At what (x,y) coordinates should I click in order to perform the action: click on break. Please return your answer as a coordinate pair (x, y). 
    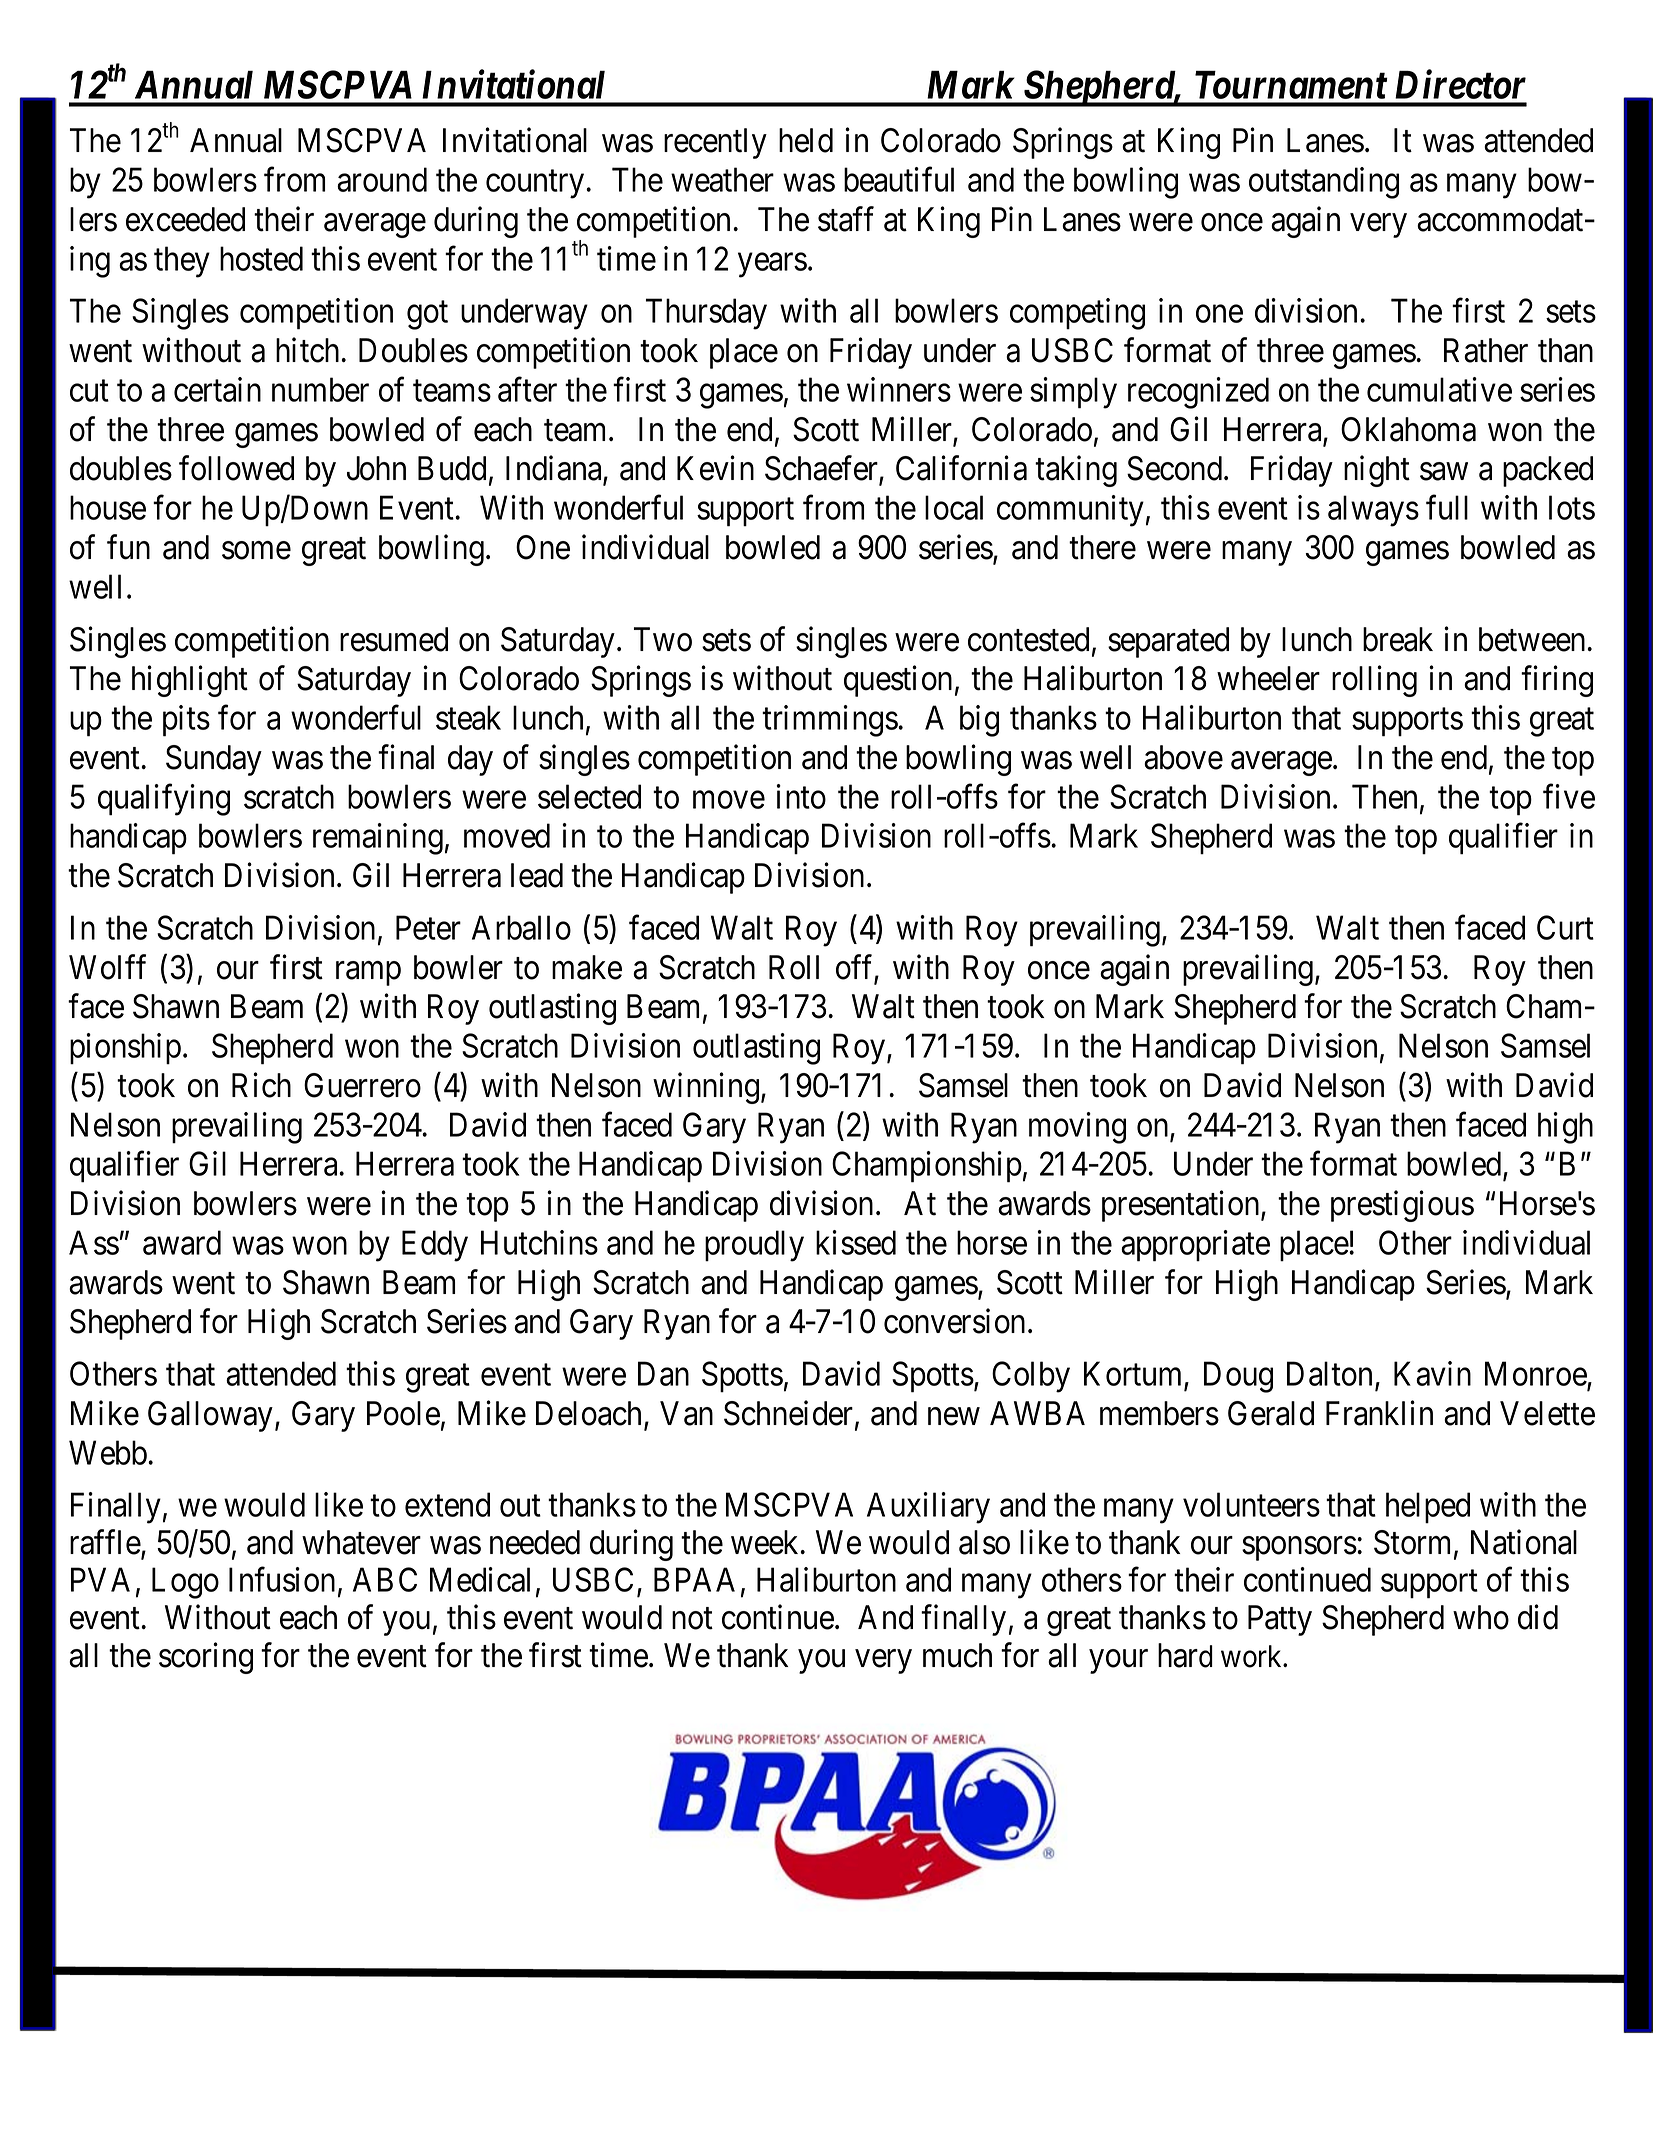
    Looking at the image, I should click on (1398, 639).
